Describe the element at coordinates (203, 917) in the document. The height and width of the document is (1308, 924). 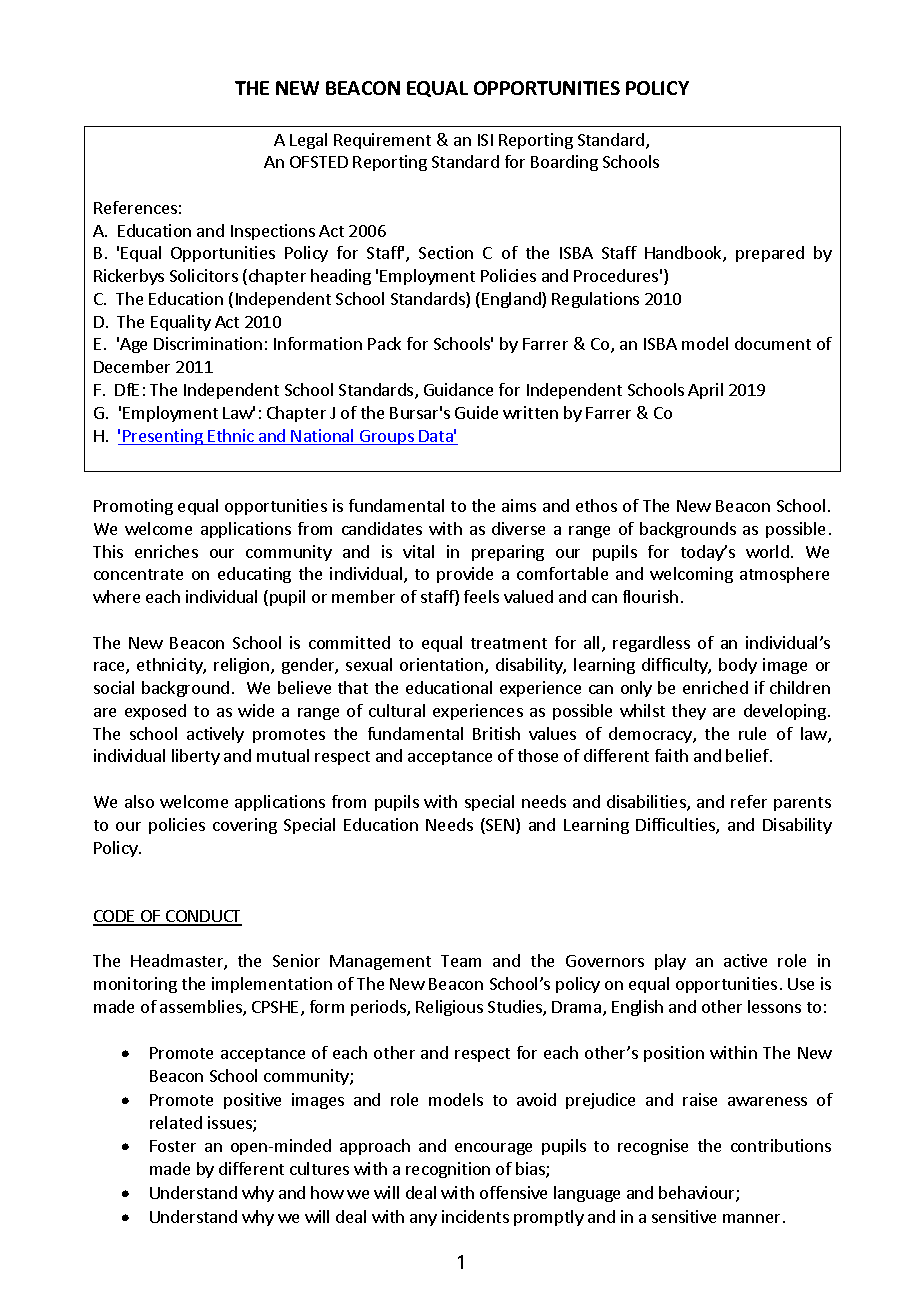
I see `CONDUCT` at that location.
